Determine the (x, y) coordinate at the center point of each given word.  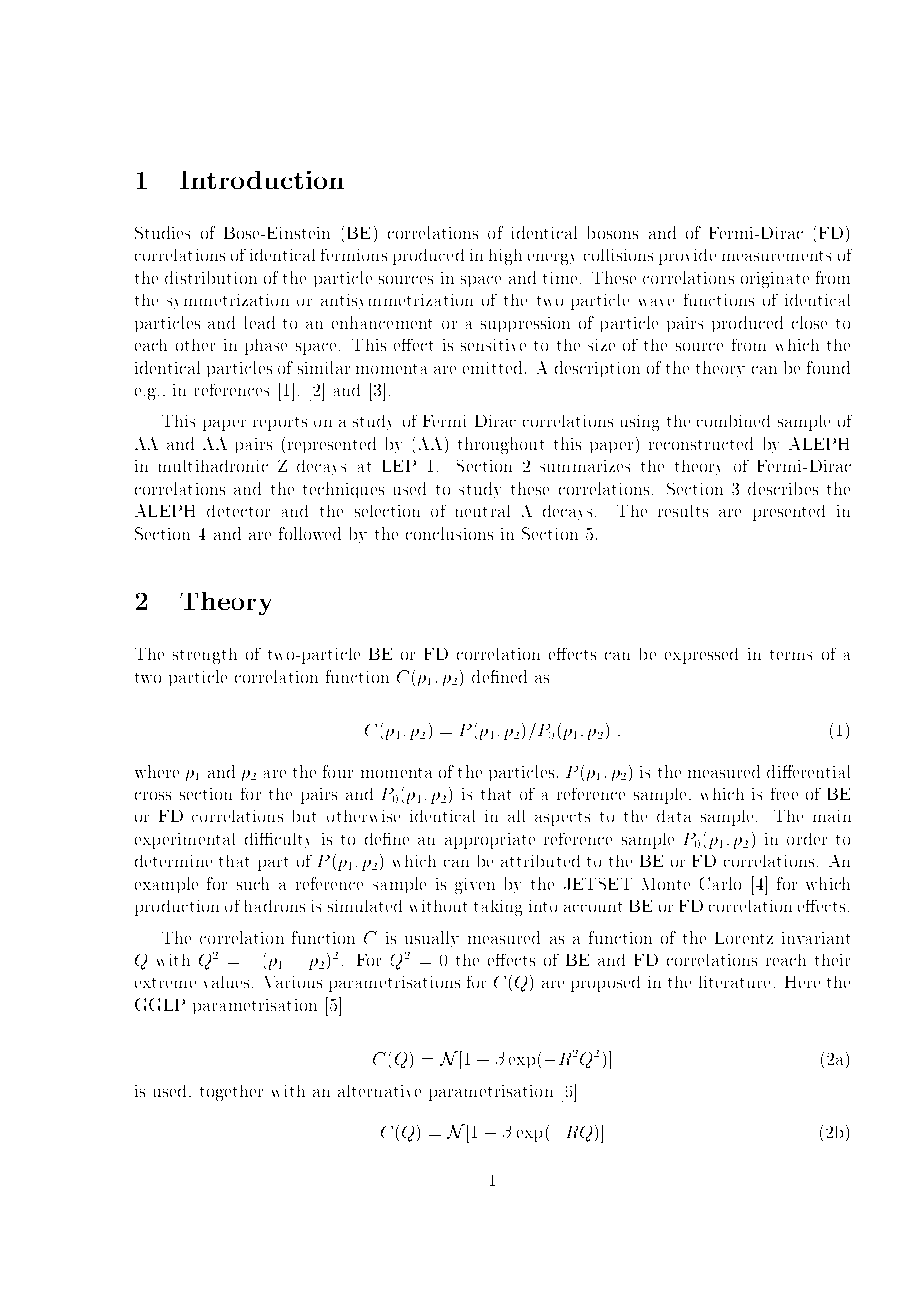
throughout (501, 445)
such (253, 883)
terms (791, 655)
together (231, 1093)
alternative (379, 1091)
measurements (776, 256)
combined (733, 421)
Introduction (262, 180)
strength (205, 656)
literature (734, 982)
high (505, 257)
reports (280, 424)
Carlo (720, 883)
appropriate (490, 841)
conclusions (449, 533)
